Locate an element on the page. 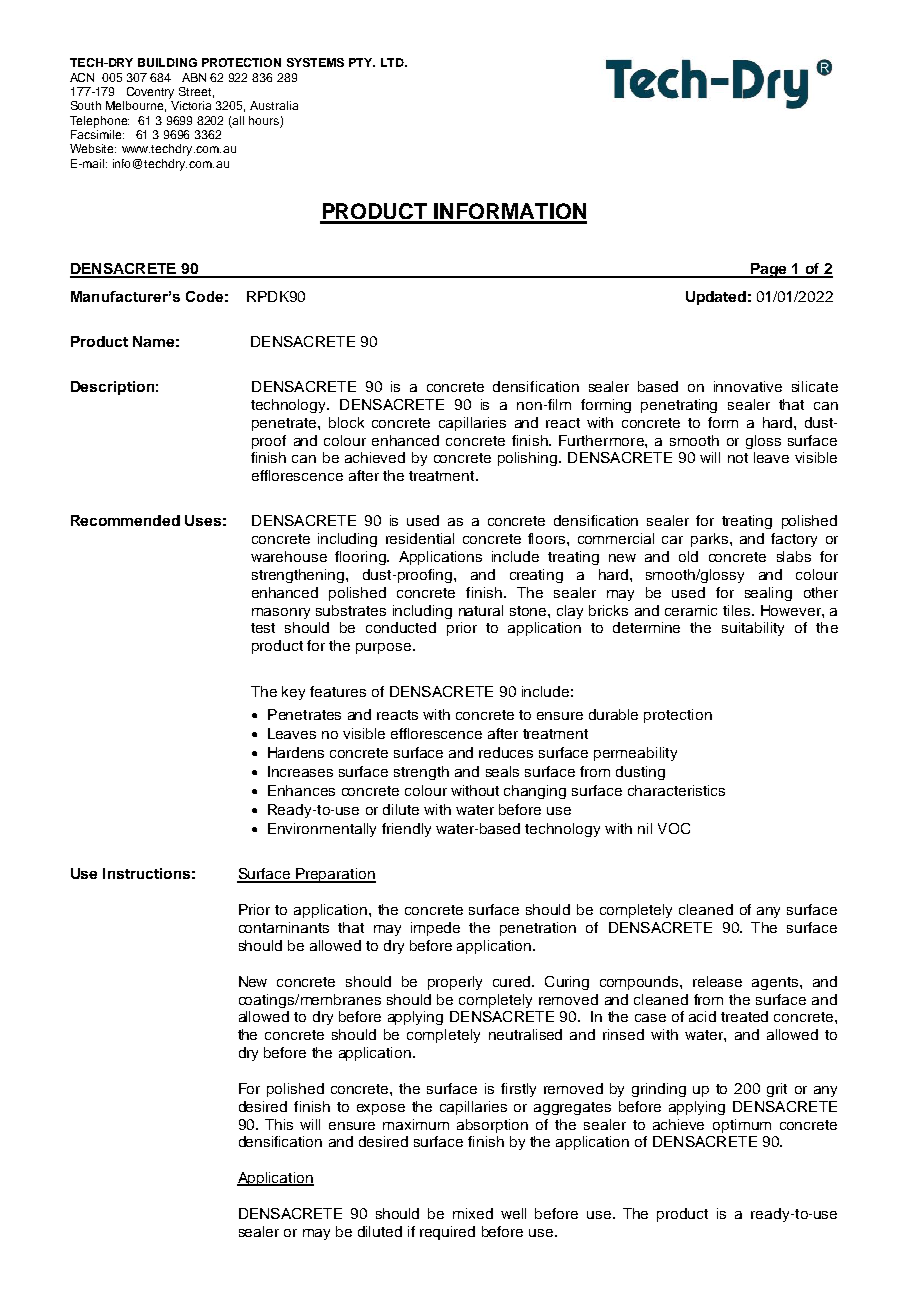  contaminants is located at coordinates (284, 927).
